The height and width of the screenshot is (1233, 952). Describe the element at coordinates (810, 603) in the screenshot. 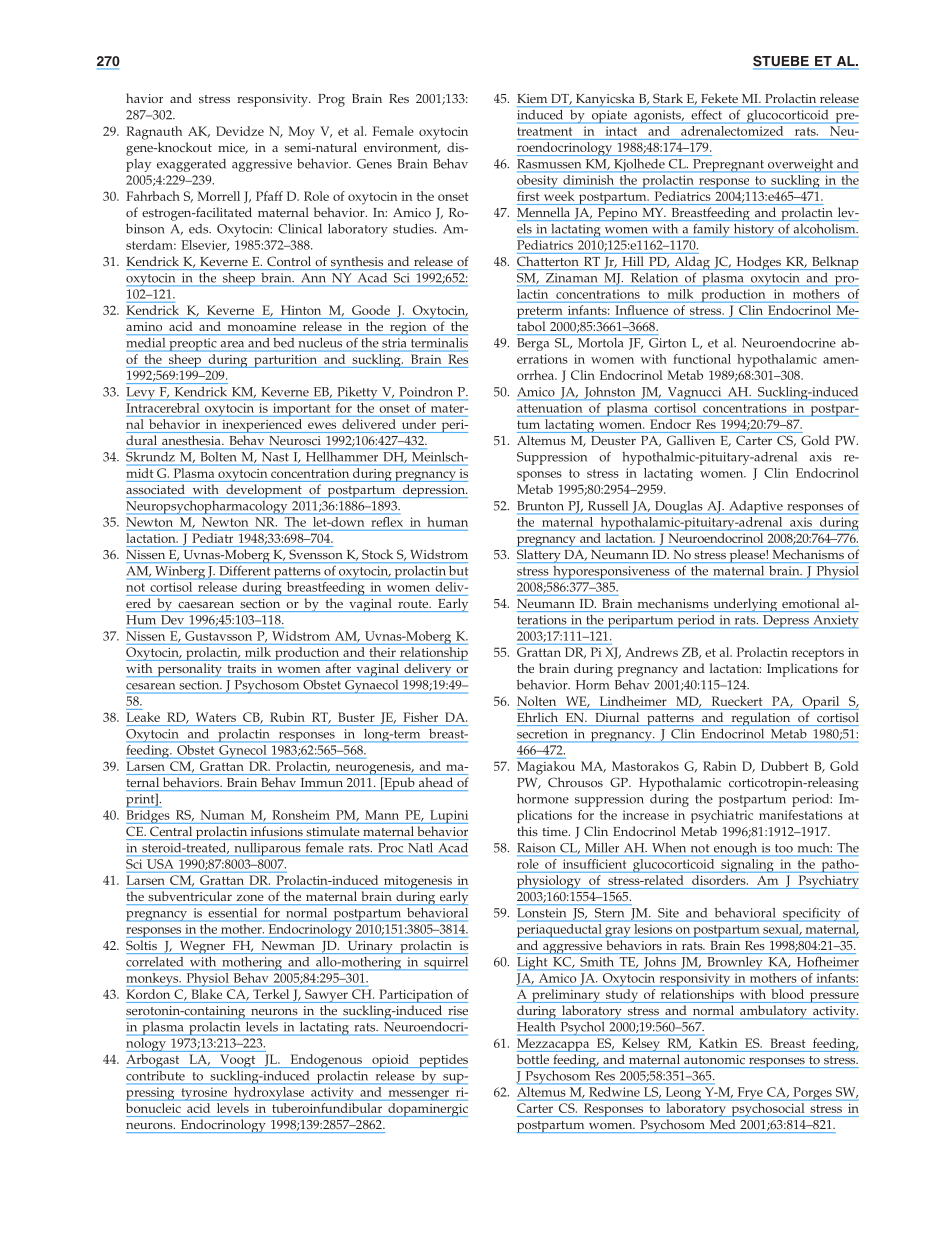

I see `emotional` at that location.
